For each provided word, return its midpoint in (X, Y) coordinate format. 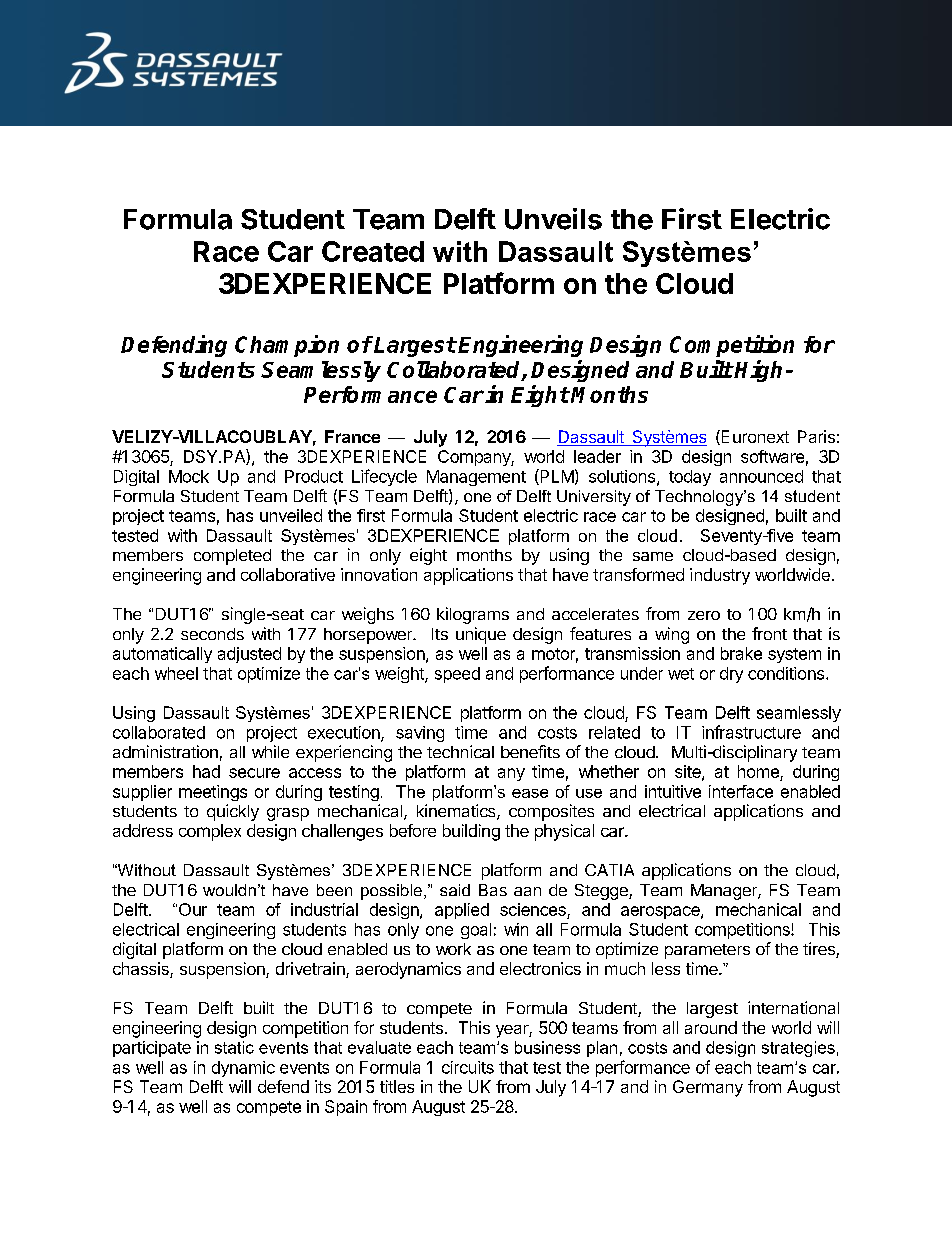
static (234, 1047)
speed (457, 675)
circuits (468, 1067)
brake (741, 653)
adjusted (249, 655)
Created (373, 251)
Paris (816, 436)
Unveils (553, 219)
